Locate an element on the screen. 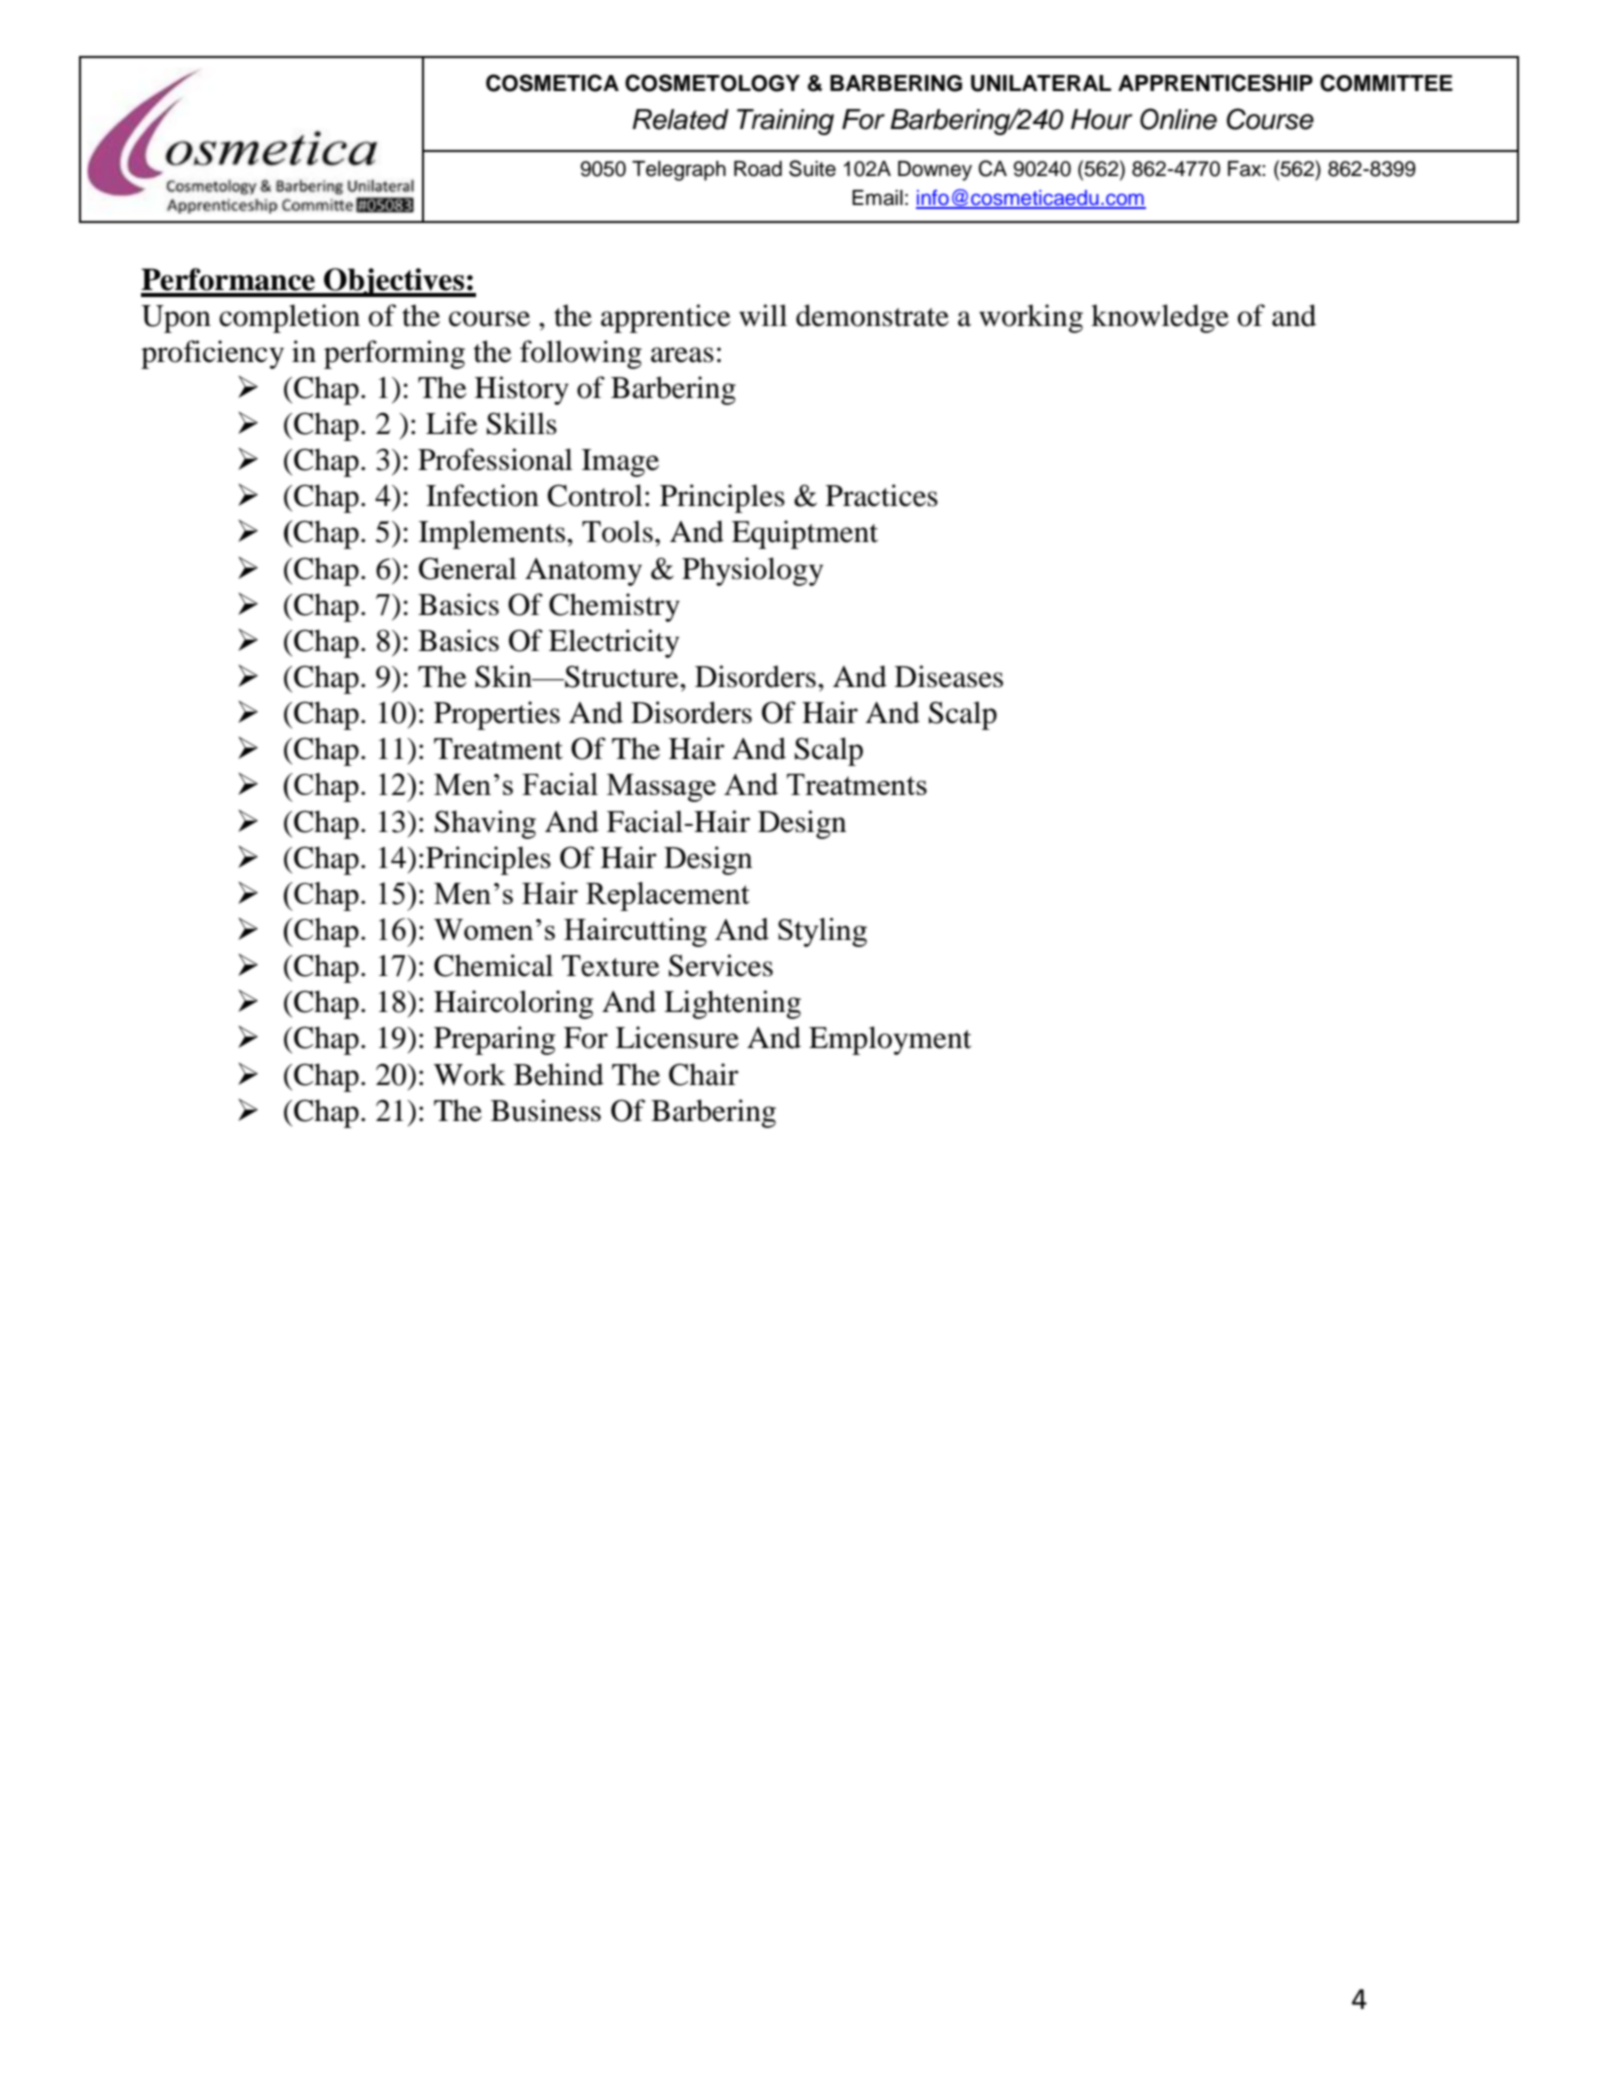  Employment is located at coordinates (890, 1040).
